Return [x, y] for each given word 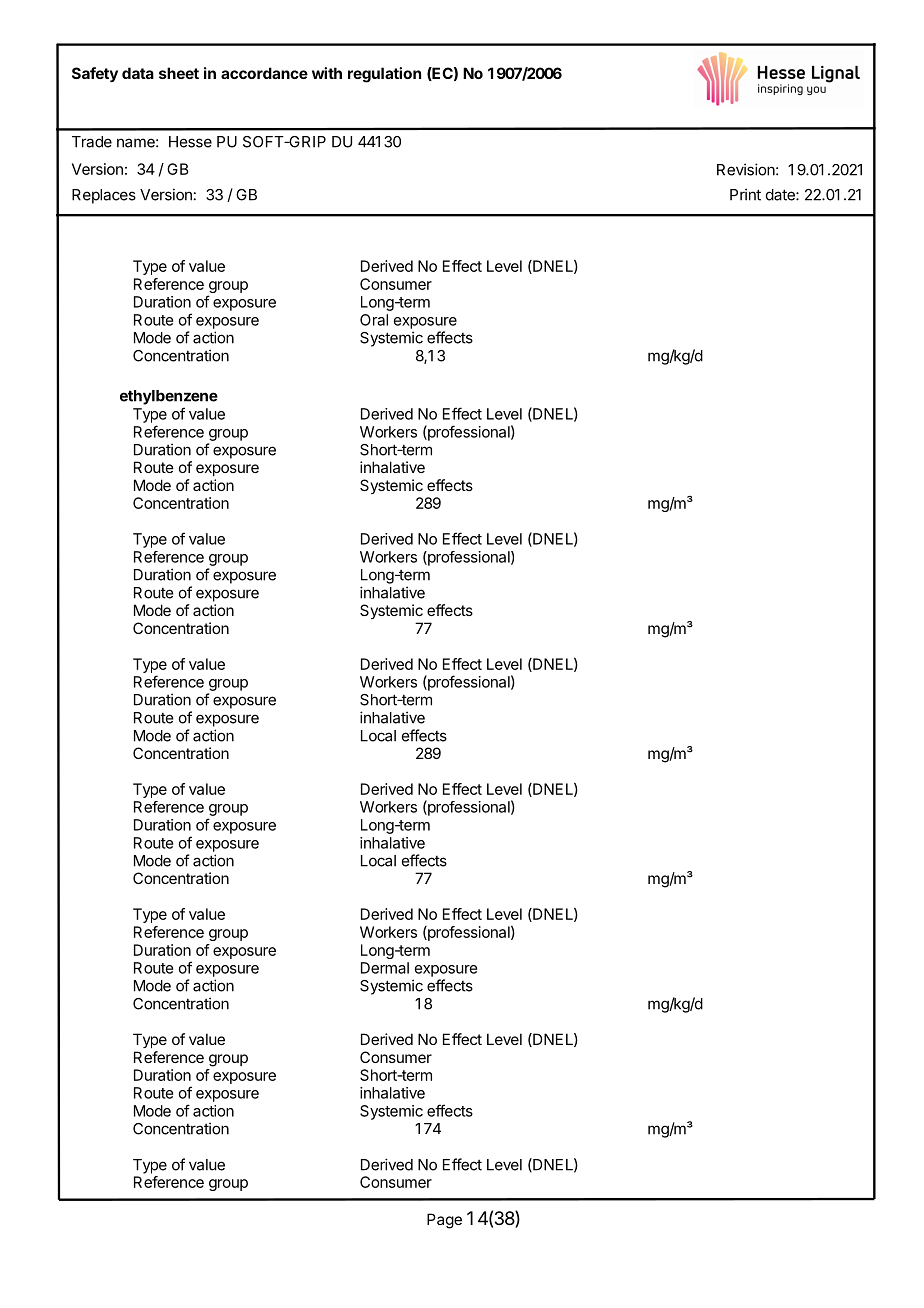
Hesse [190, 142]
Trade [92, 142]
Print [745, 194]
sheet [179, 73]
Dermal [385, 968]
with [327, 73]
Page [444, 1221]
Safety [95, 74]
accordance [264, 73]
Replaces [104, 196]
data [138, 73]
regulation [384, 75]
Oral [374, 320]
